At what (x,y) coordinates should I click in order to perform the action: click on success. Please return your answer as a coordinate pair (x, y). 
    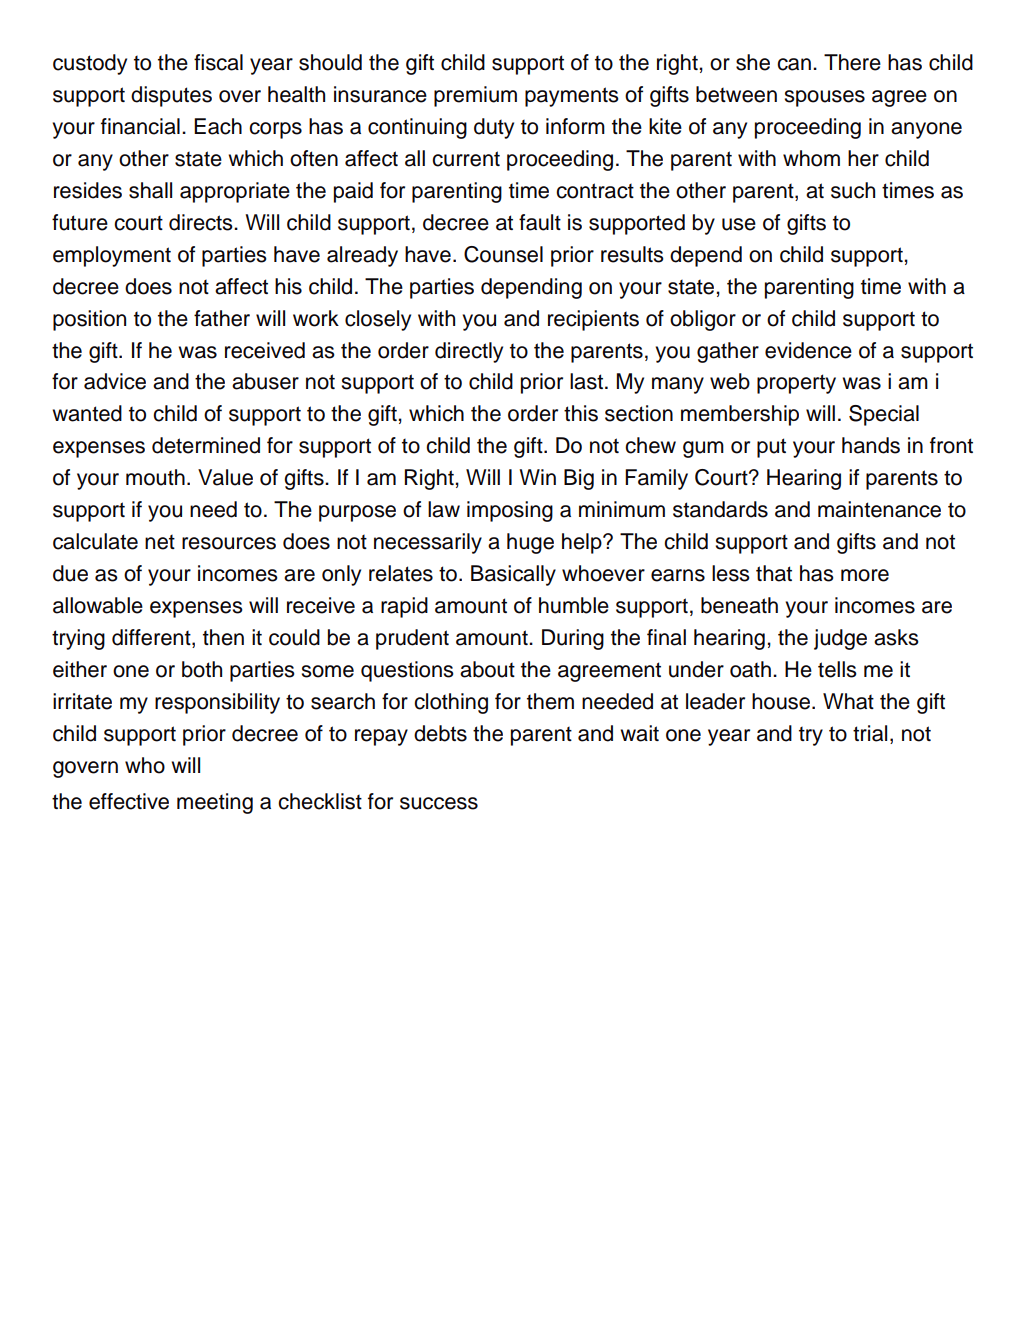
    Looking at the image, I should click on (439, 803).
